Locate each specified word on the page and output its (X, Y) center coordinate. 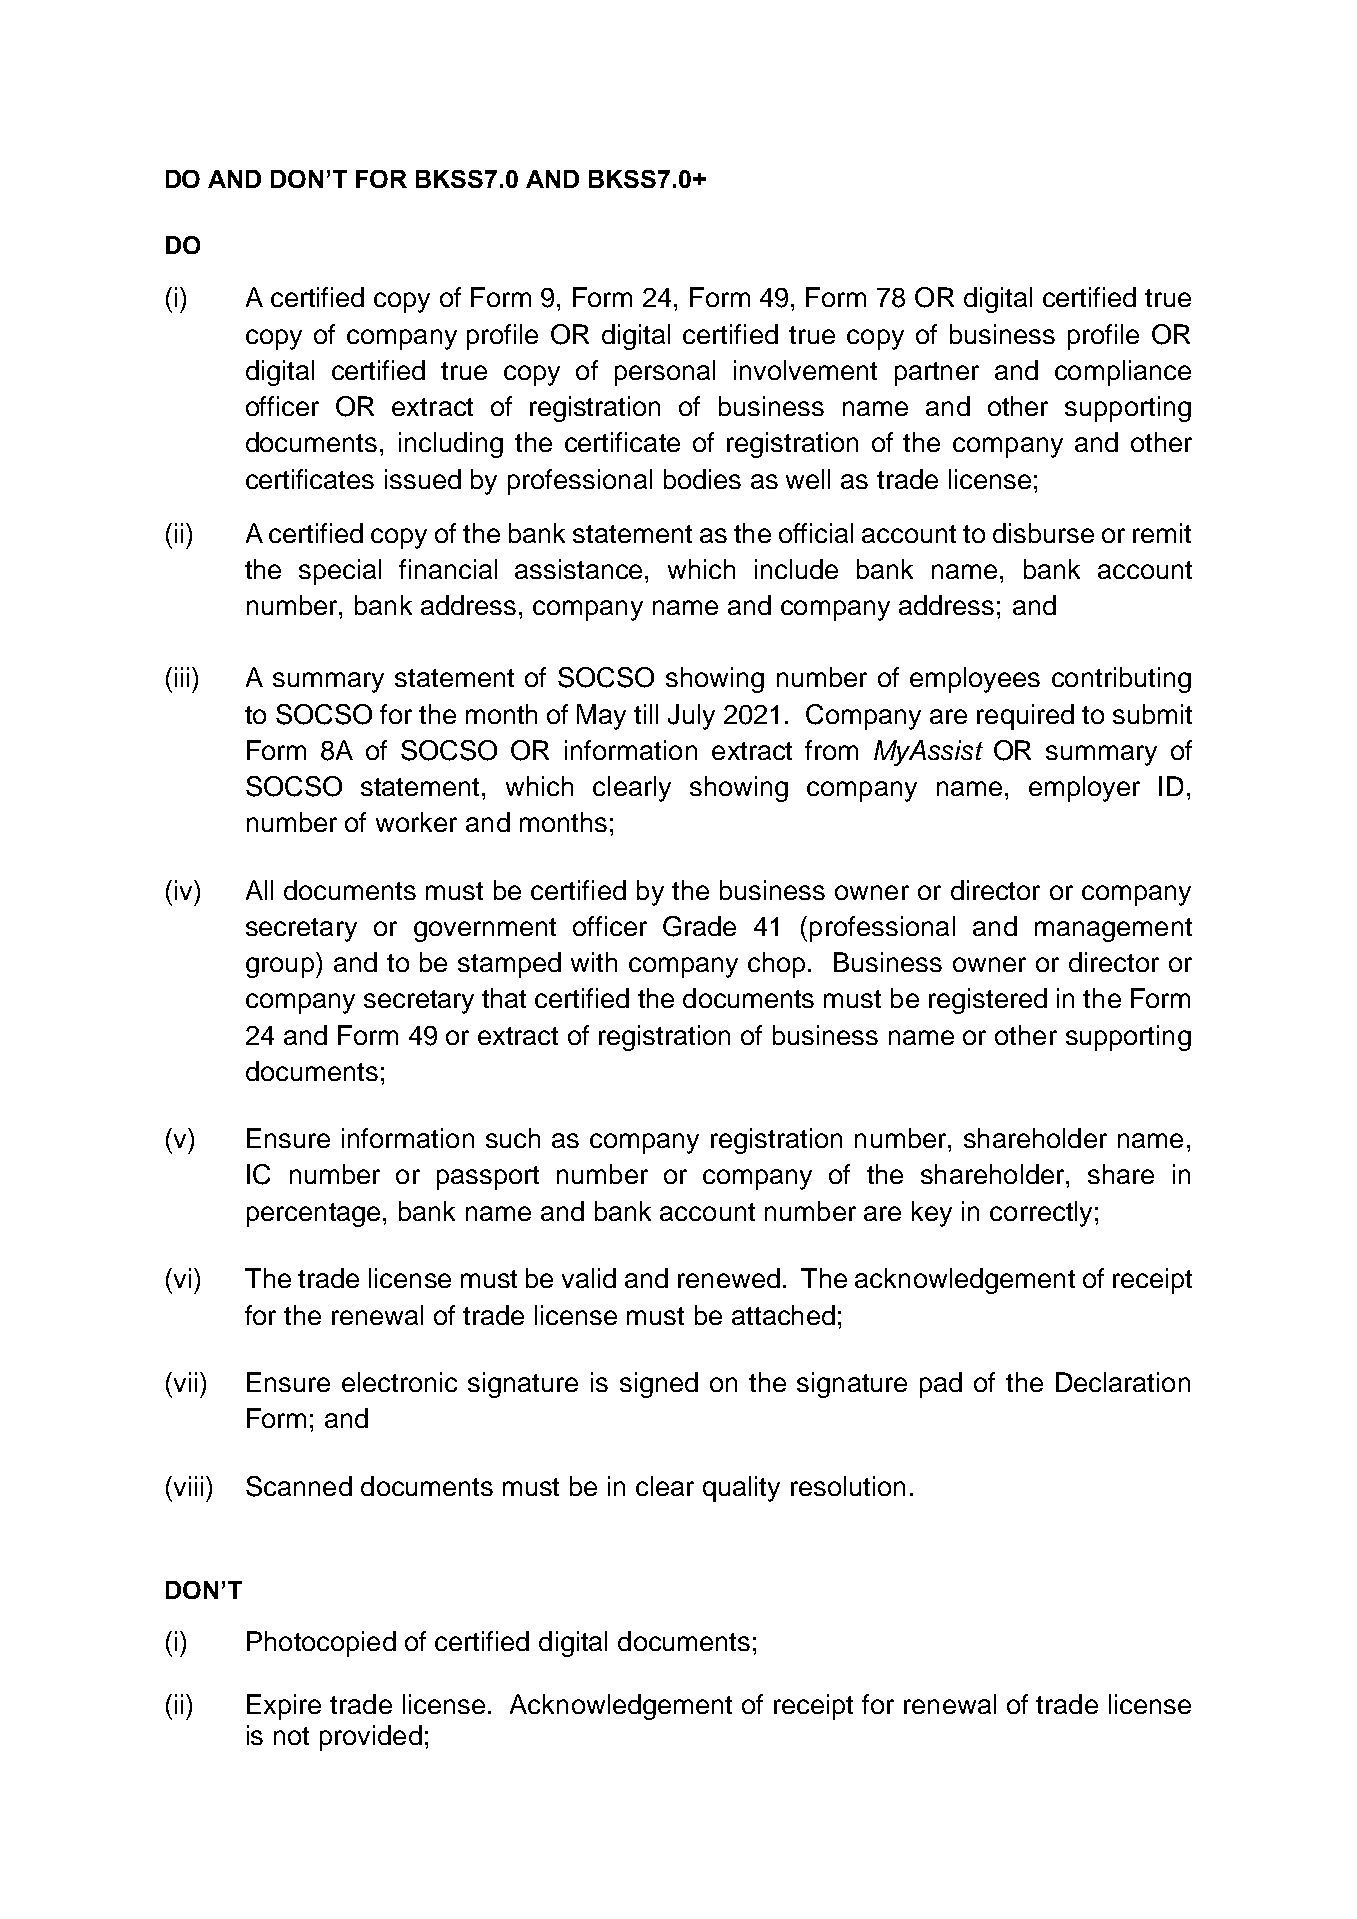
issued (423, 479)
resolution (848, 1486)
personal (665, 373)
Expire (284, 1707)
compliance (1123, 373)
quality (741, 1489)
